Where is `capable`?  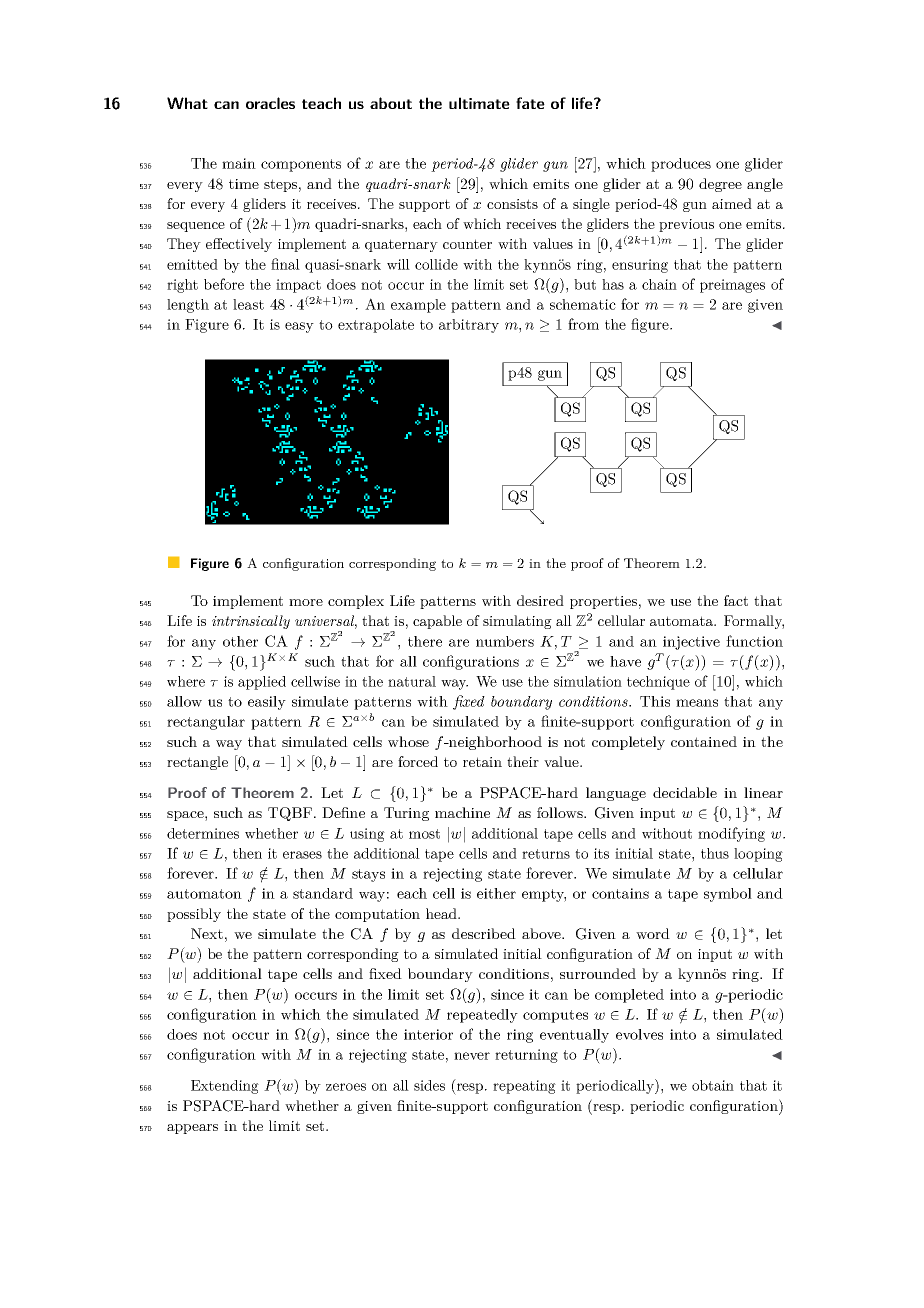 capable is located at coordinates (437, 622).
